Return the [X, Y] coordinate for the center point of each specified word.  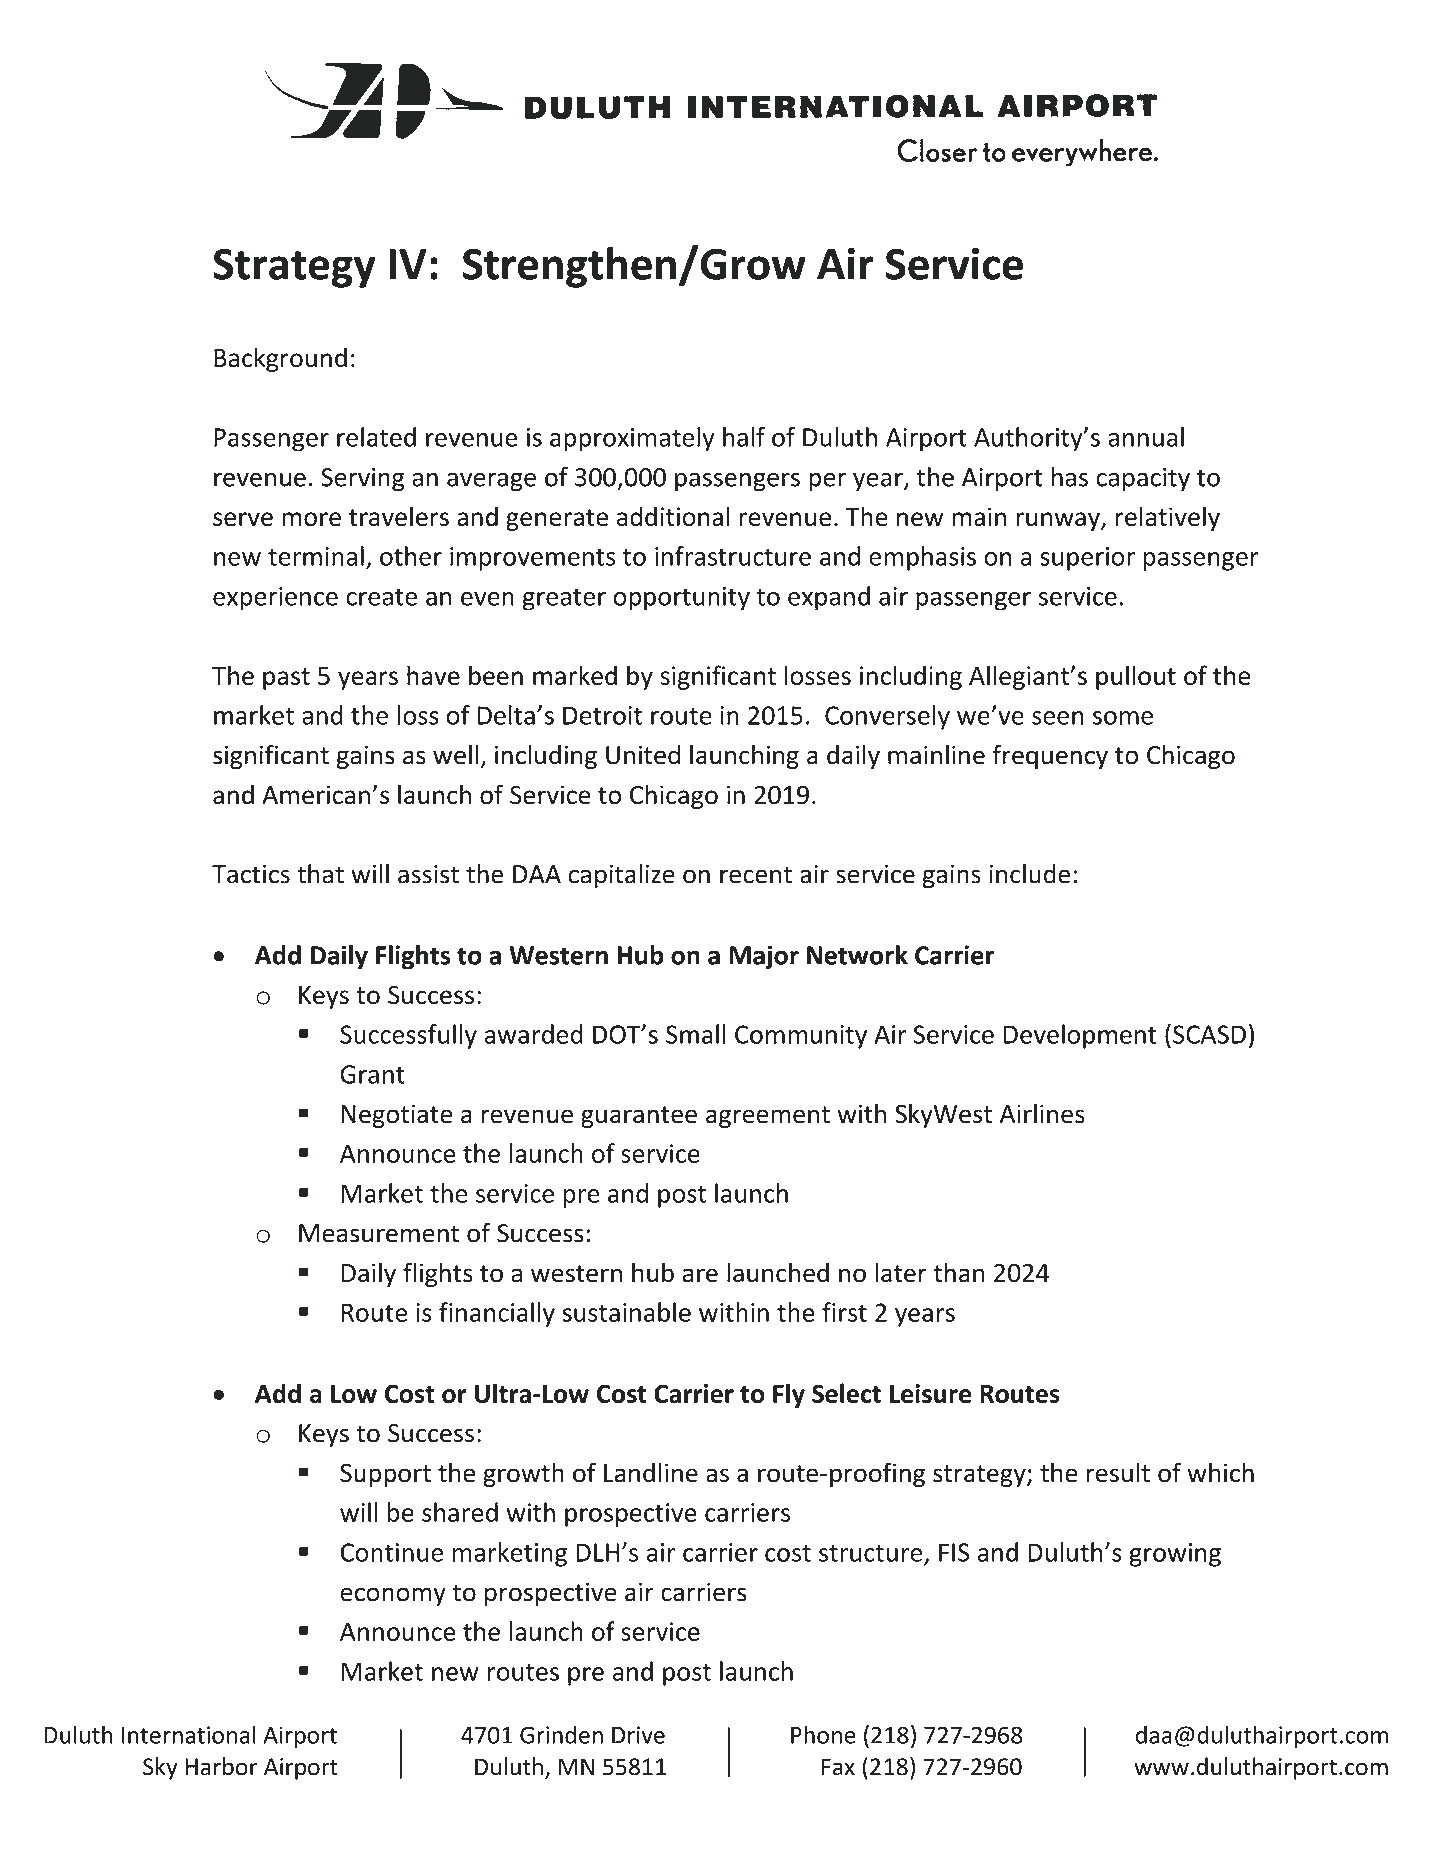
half [744, 437]
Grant [372, 1074]
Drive [638, 1735]
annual [1146, 437]
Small [696, 1034]
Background [280, 359]
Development [1080, 1036]
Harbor [221, 1766]
